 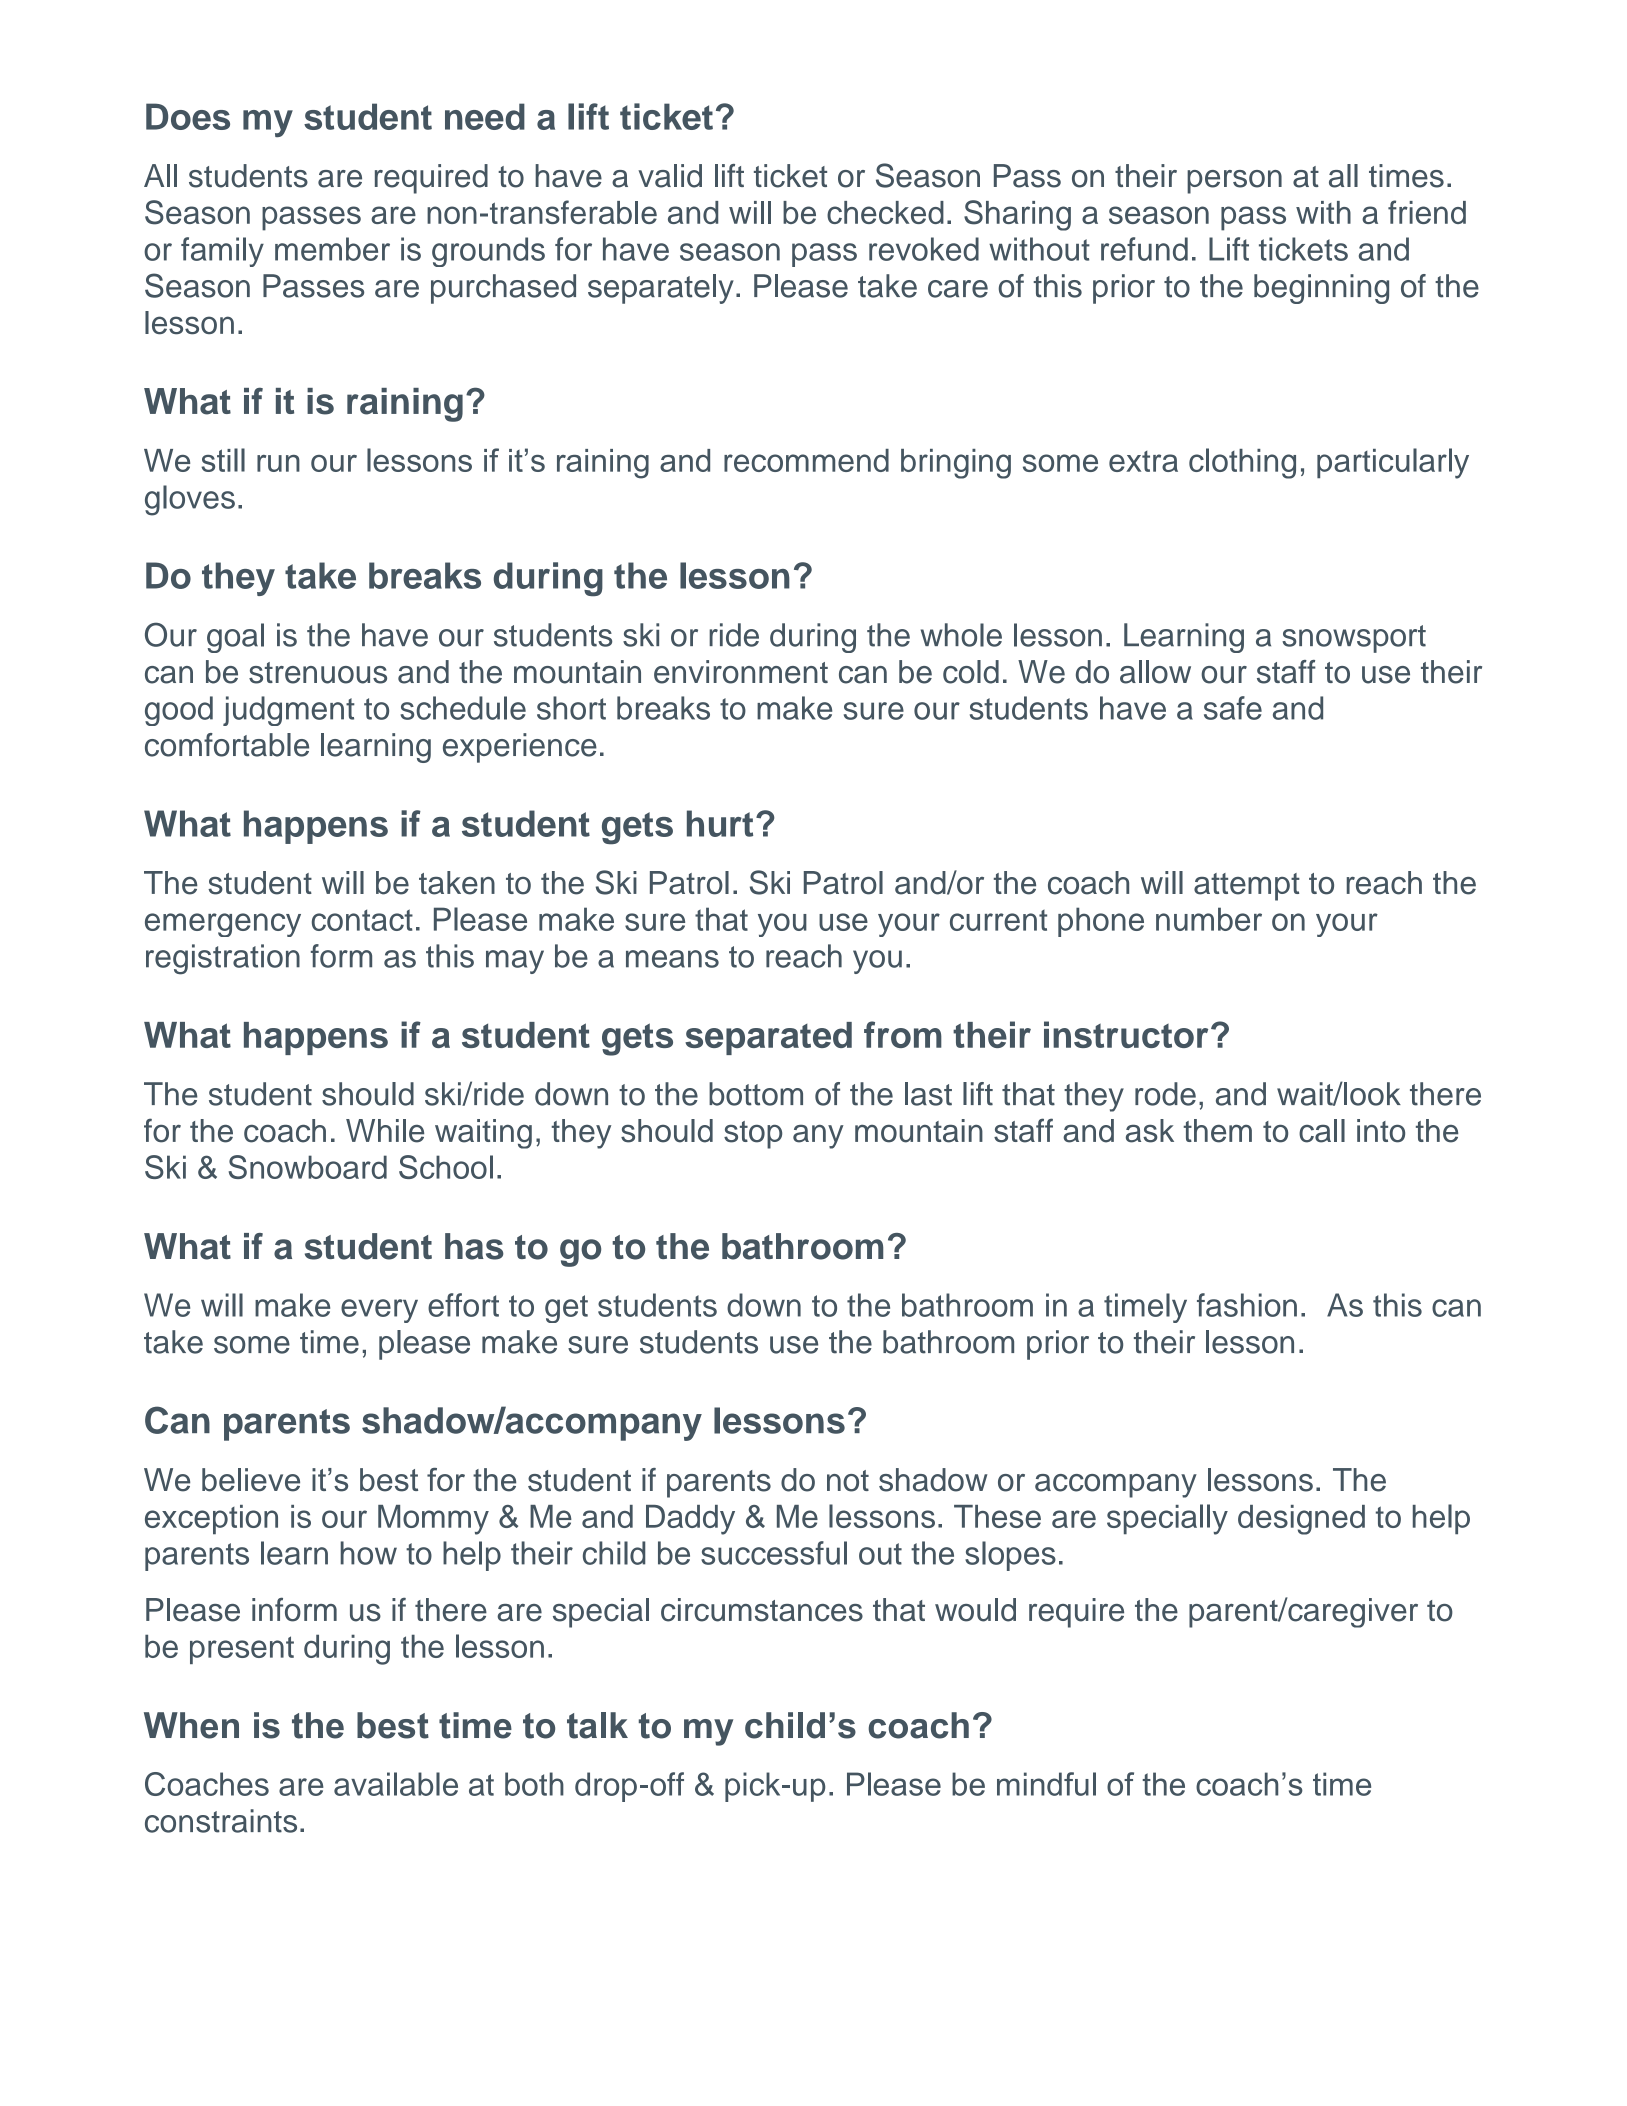 What do you see at coordinates (362, 920) in the image?
I see `contact` at bounding box center [362, 920].
